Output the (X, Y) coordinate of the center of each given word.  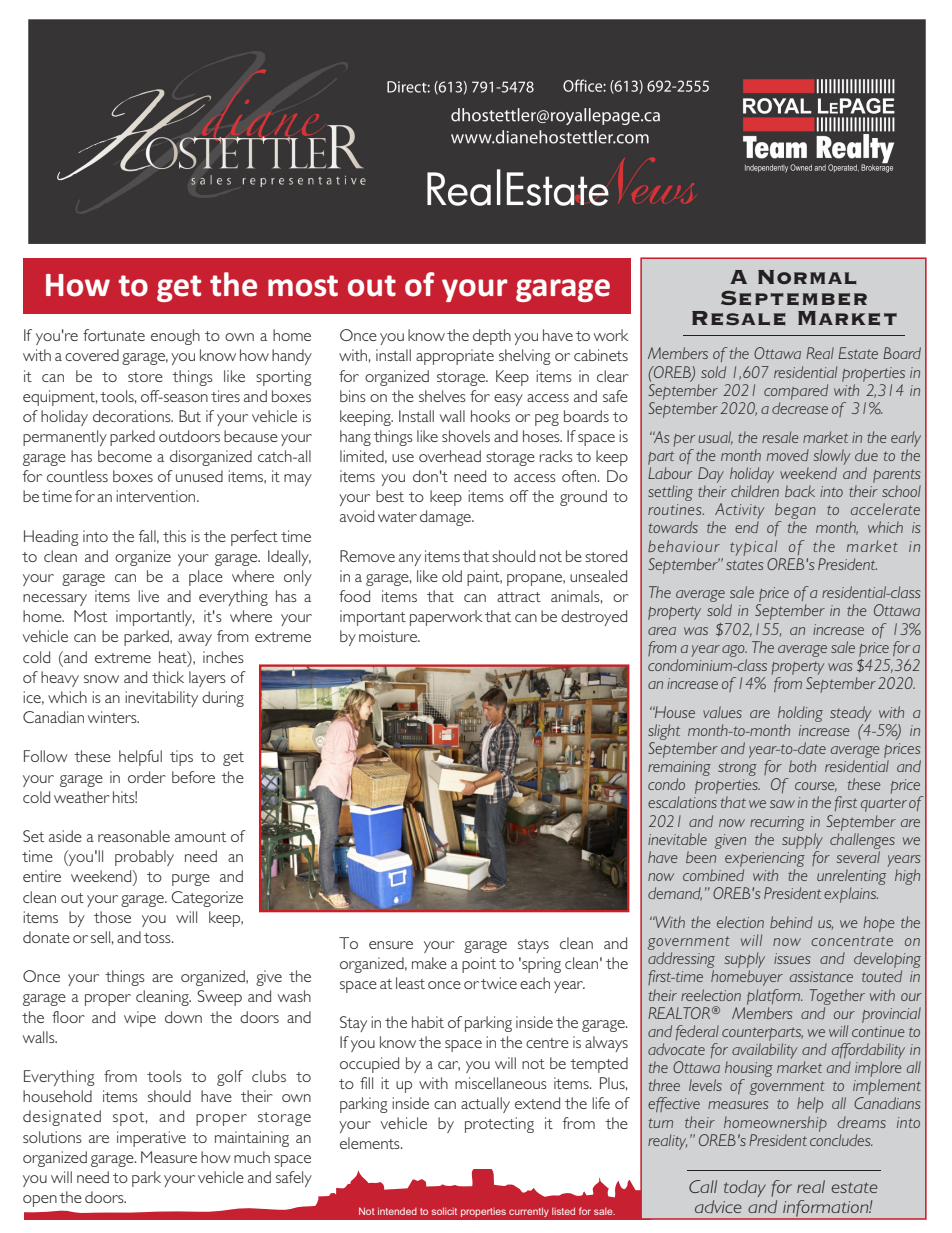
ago (734, 651)
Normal (807, 277)
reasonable (134, 836)
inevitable (677, 839)
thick (168, 677)
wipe (140, 1019)
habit (428, 1022)
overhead (450, 456)
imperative (151, 1139)
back (800, 491)
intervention (157, 496)
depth (492, 337)
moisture (389, 636)
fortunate (114, 335)
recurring (777, 823)
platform (774, 997)
